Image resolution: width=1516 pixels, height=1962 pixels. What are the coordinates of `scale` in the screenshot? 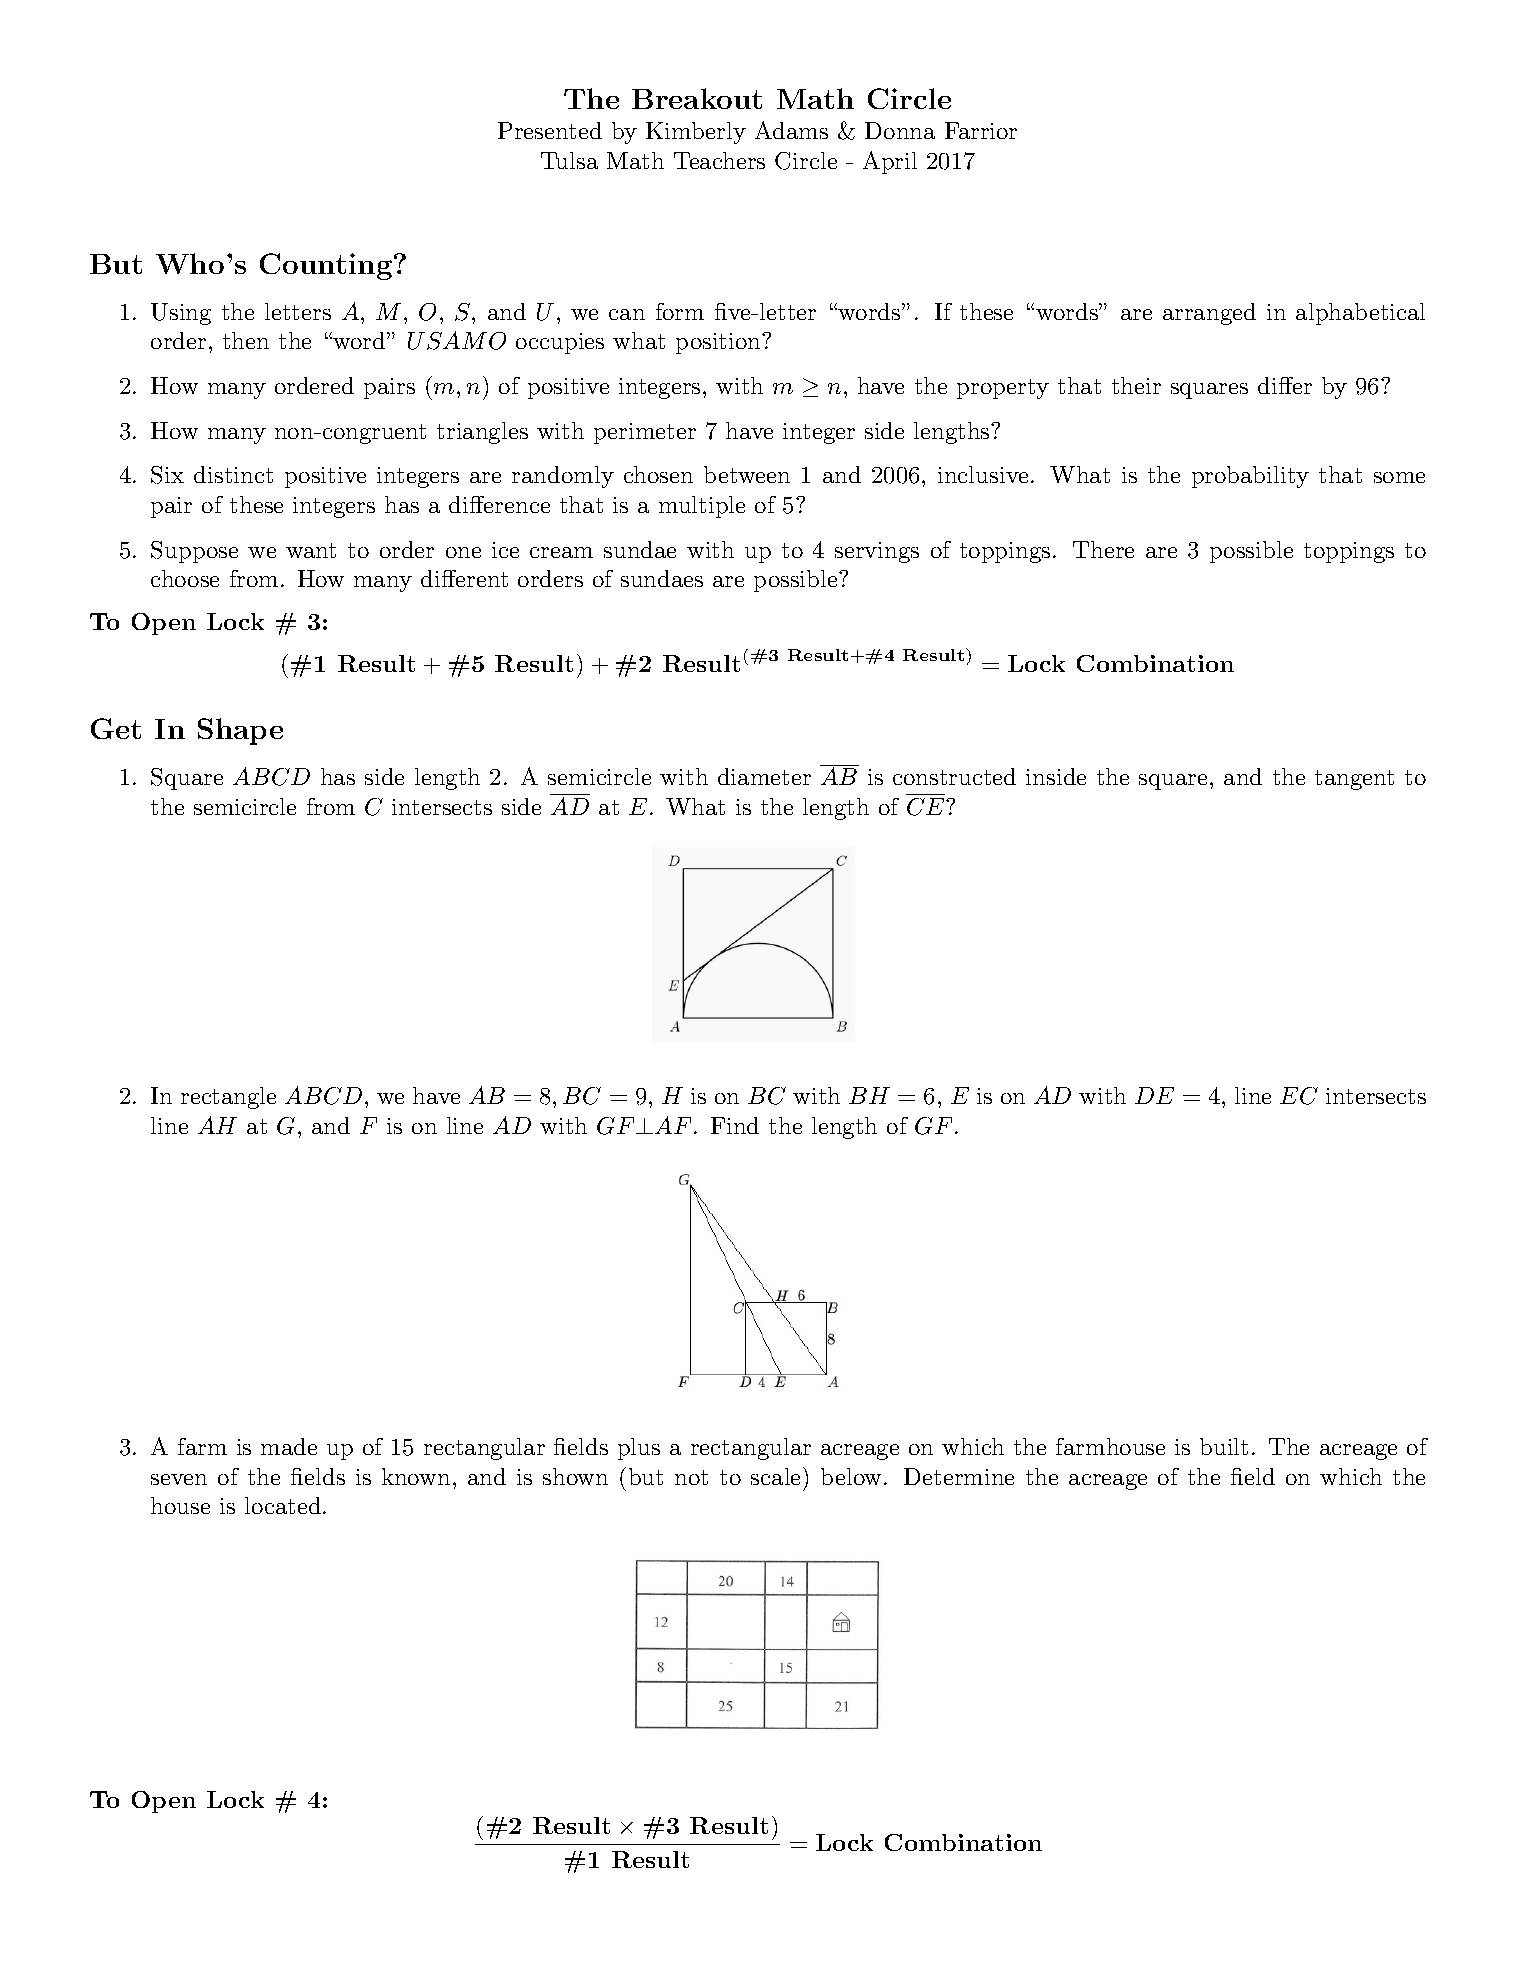 It's located at (775, 1476).
